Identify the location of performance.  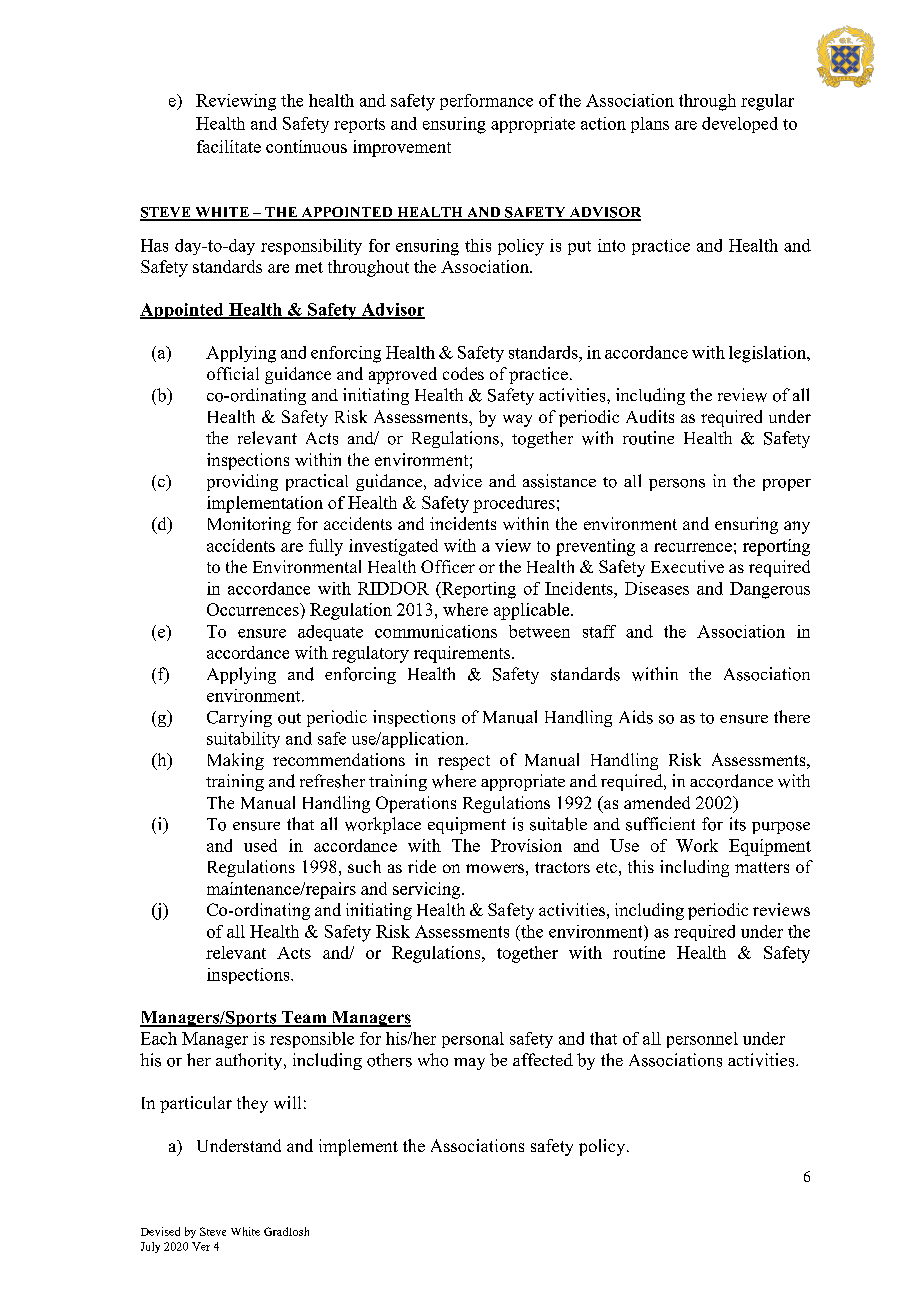
(486, 102).
